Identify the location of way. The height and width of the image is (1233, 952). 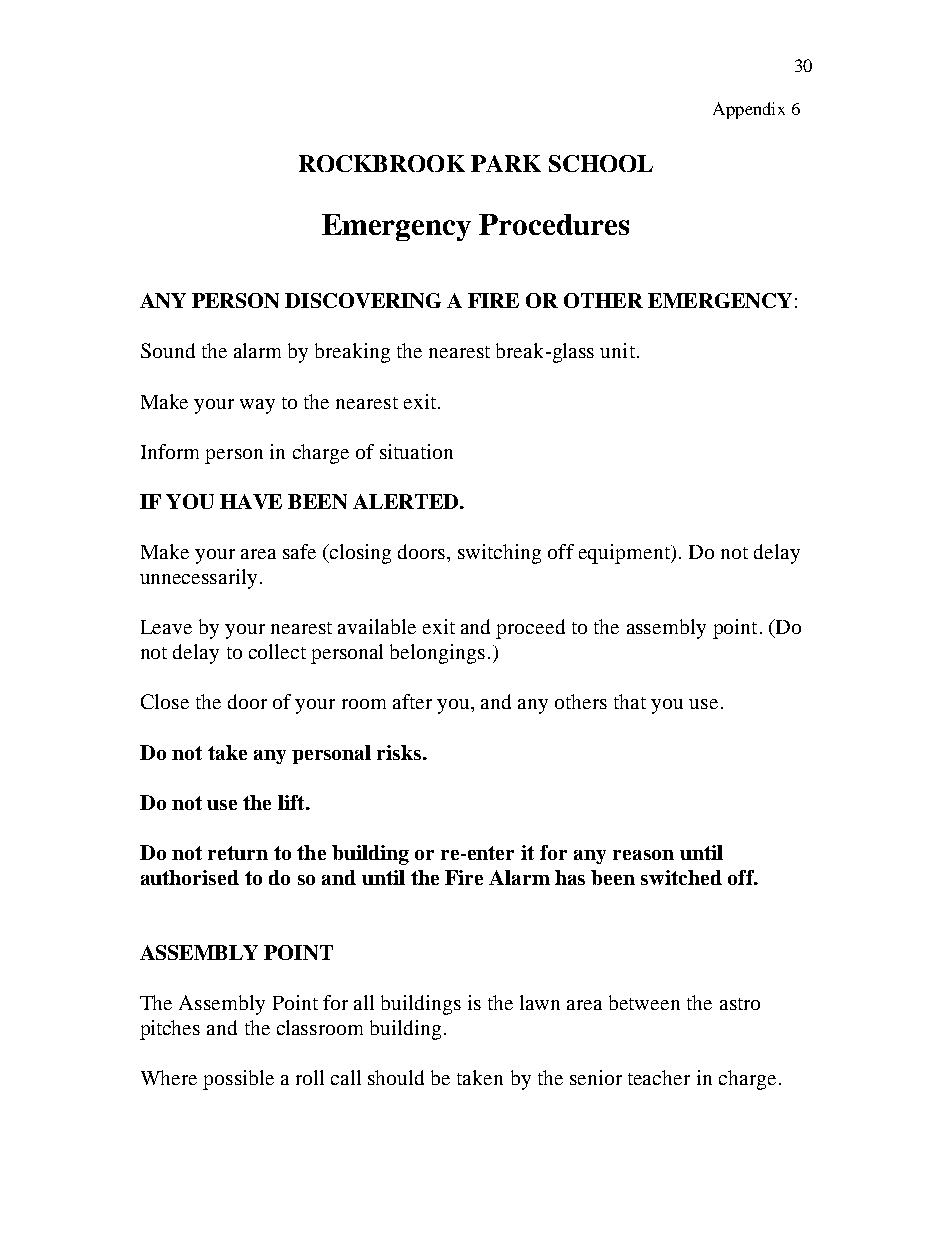
(257, 406).
